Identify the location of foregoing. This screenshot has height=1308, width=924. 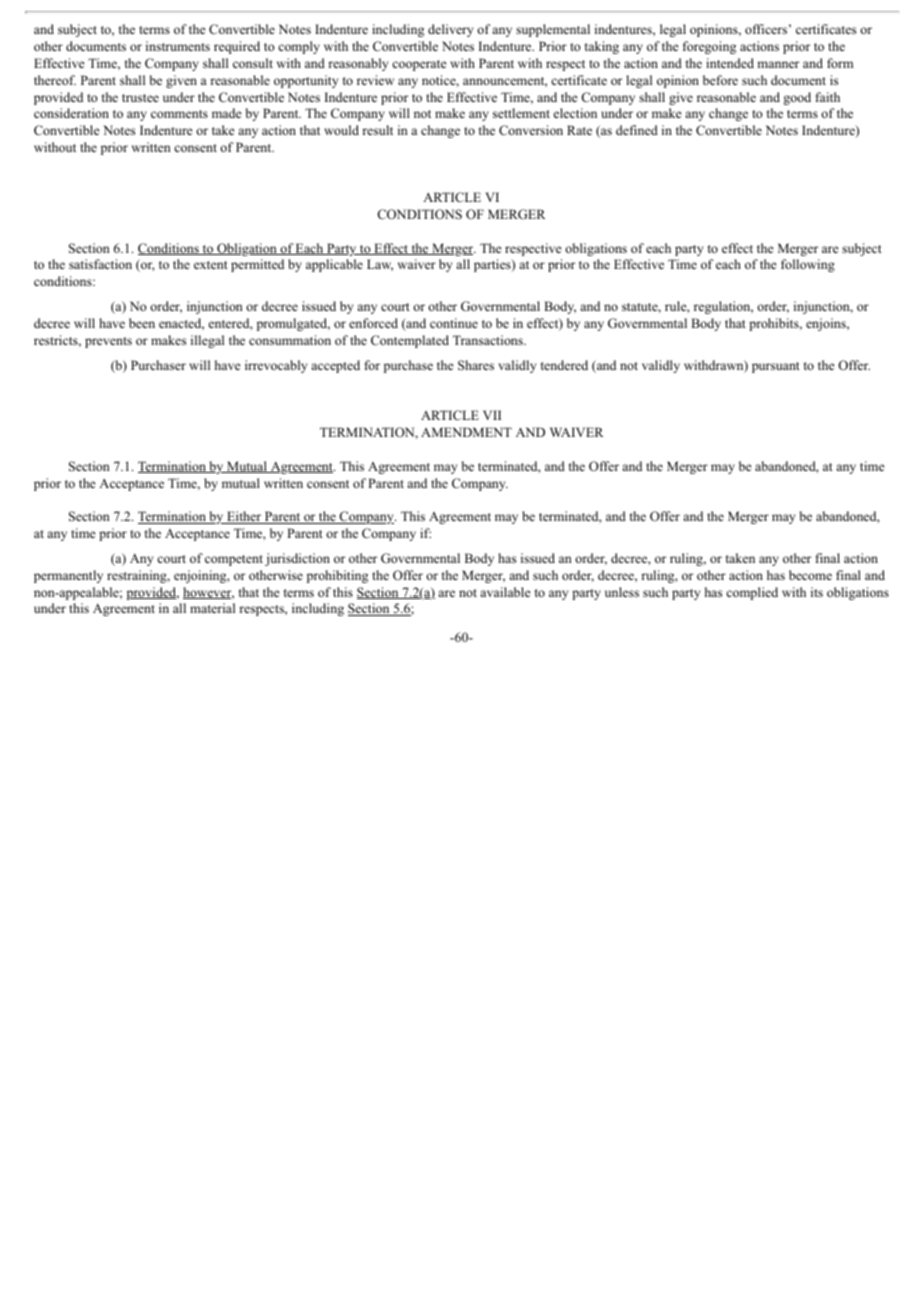
(709, 47).
